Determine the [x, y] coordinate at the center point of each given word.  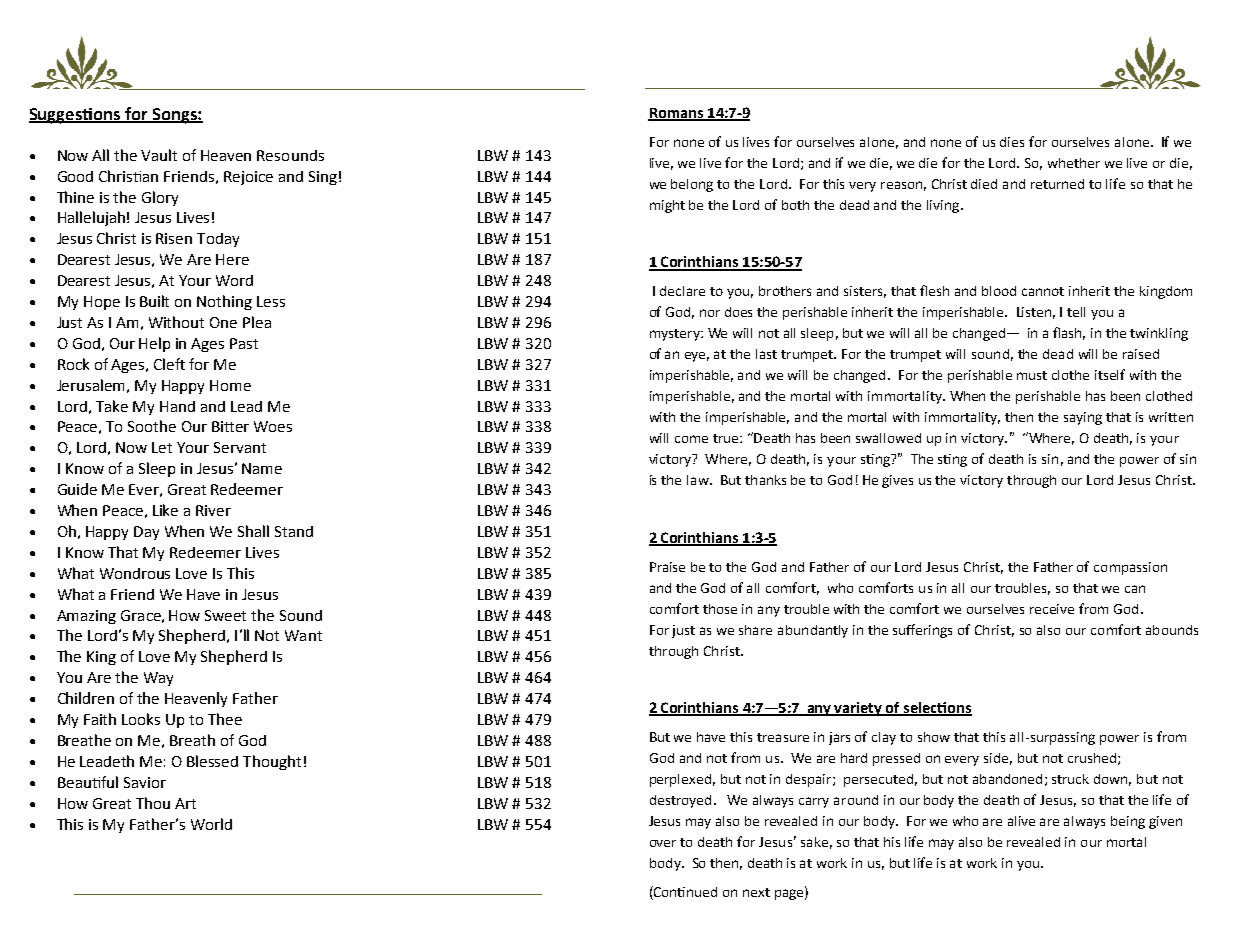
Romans [677, 114]
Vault [159, 155]
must [1032, 375]
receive [1052, 609]
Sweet [225, 615]
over [663, 843]
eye [697, 357]
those [720, 609]
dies [1012, 142]
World [211, 824]
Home [230, 385]
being [1128, 822]
